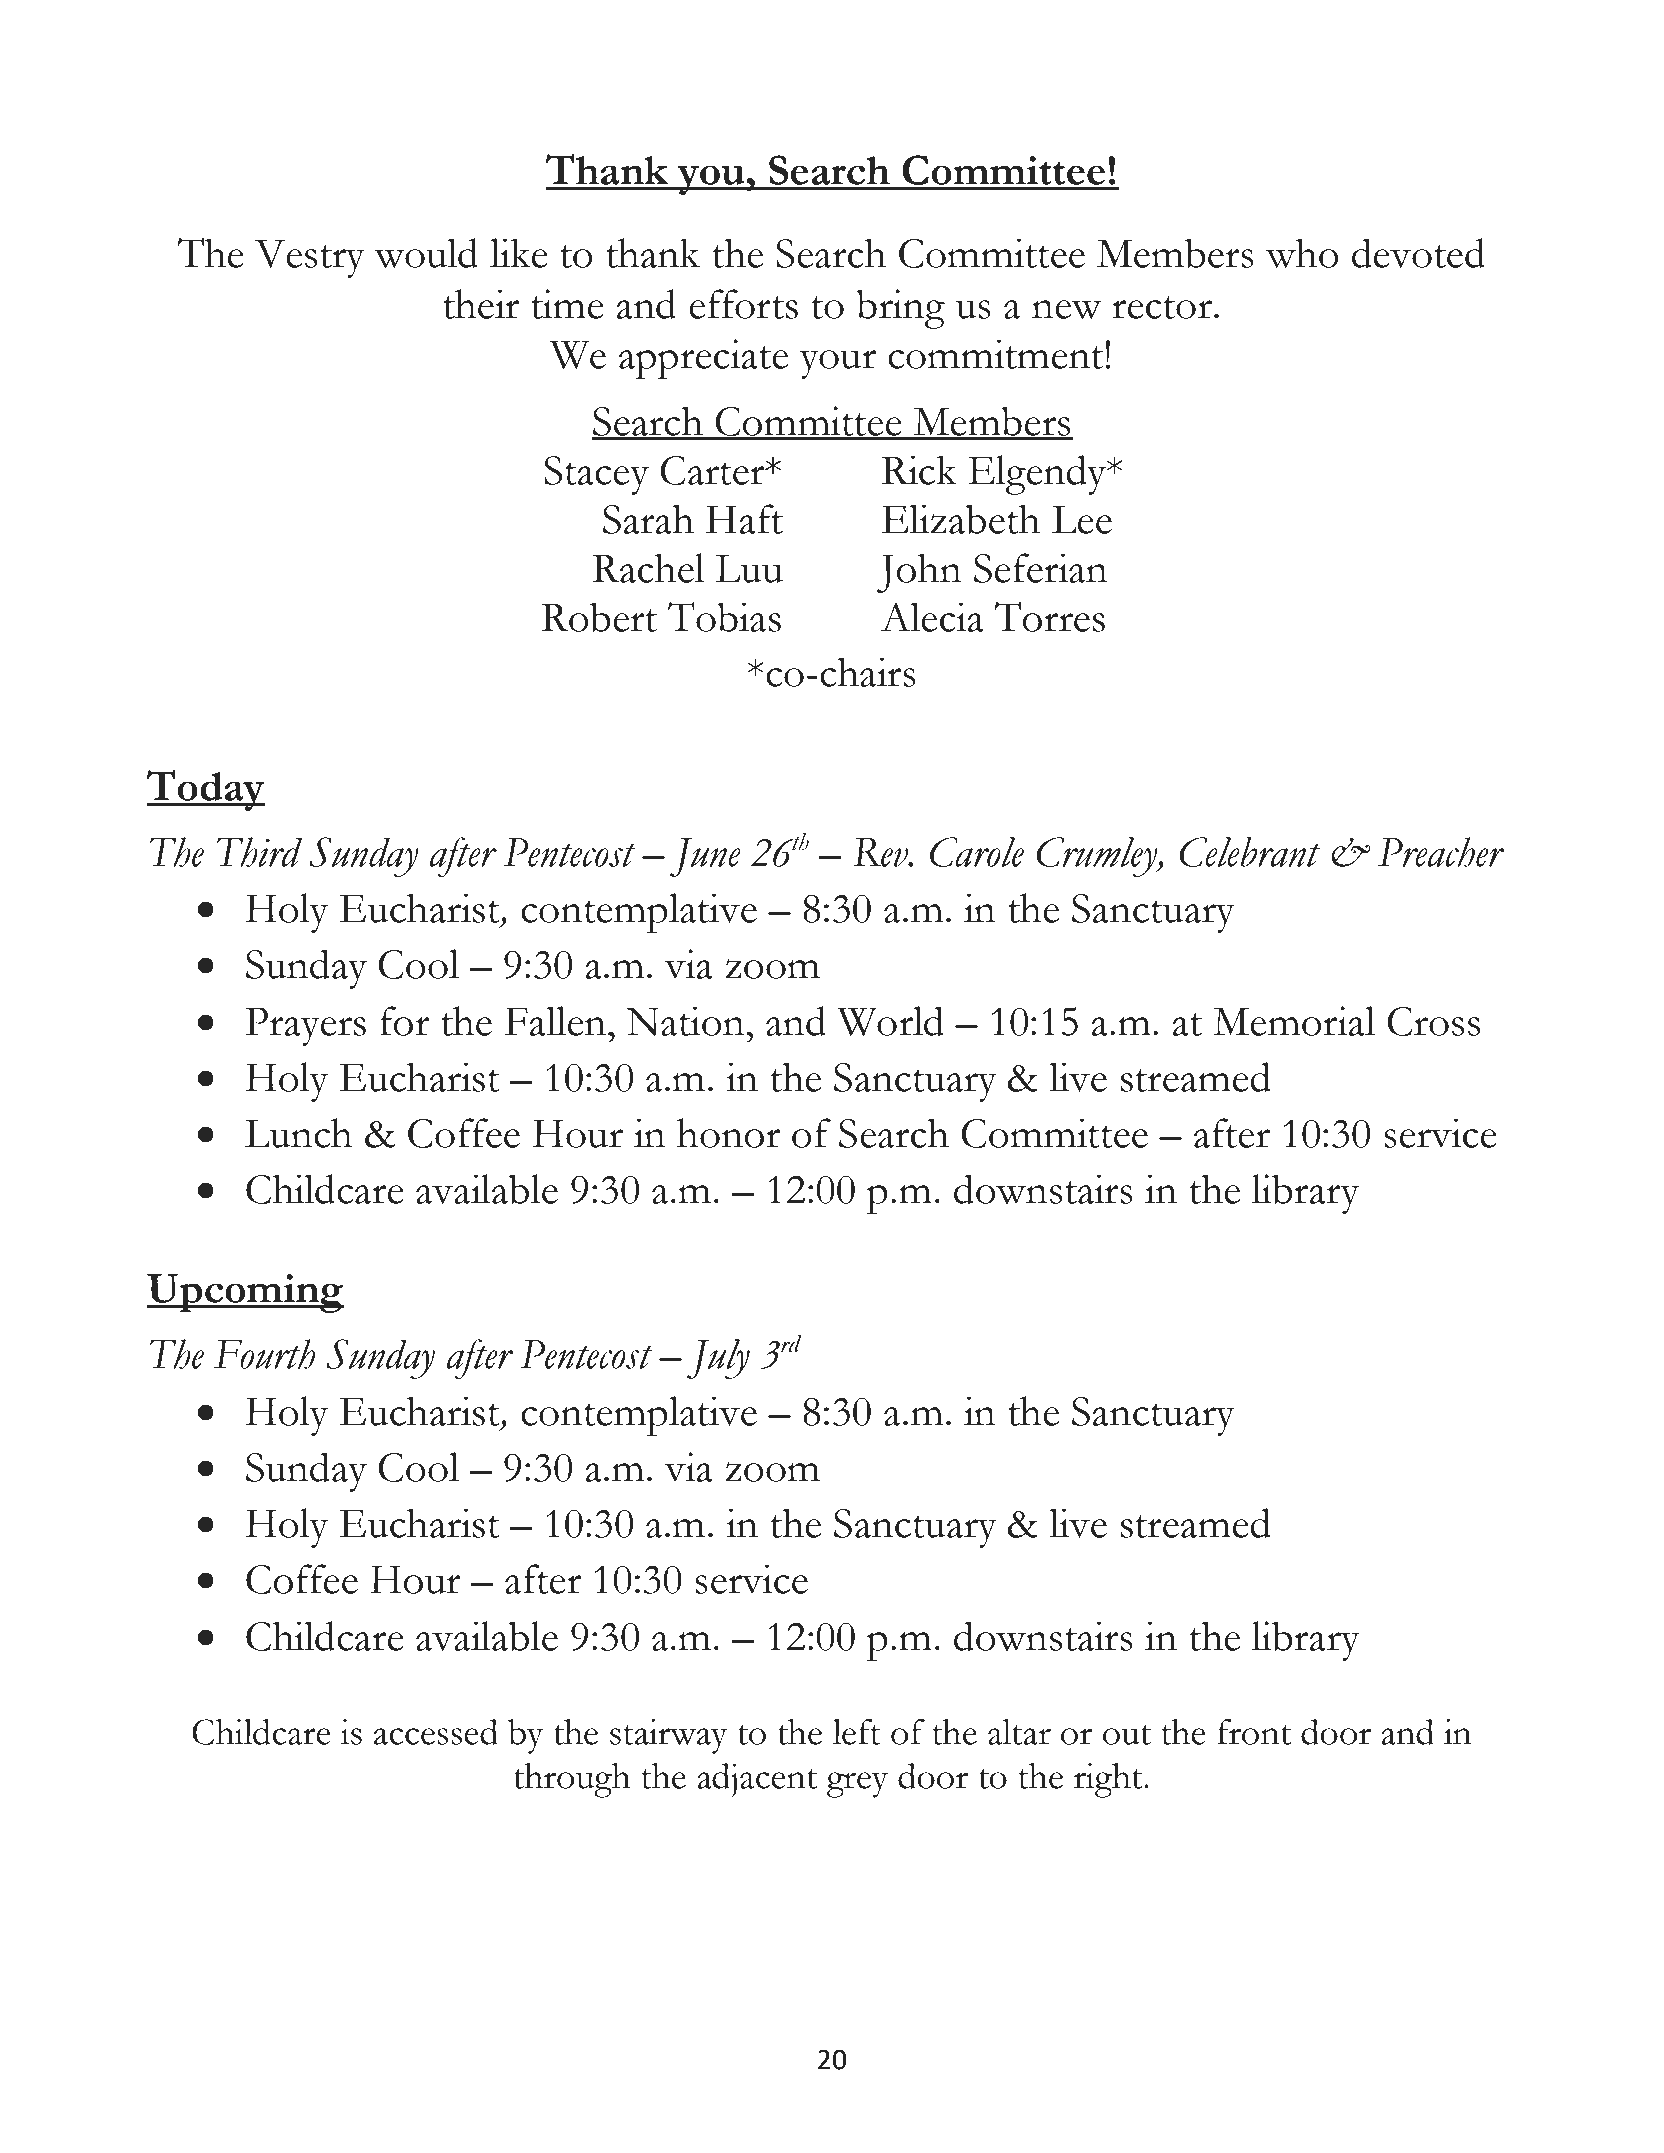 The height and width of the document is (2153, 1664). I want to click on Celebrant, so click(1249, 852).
